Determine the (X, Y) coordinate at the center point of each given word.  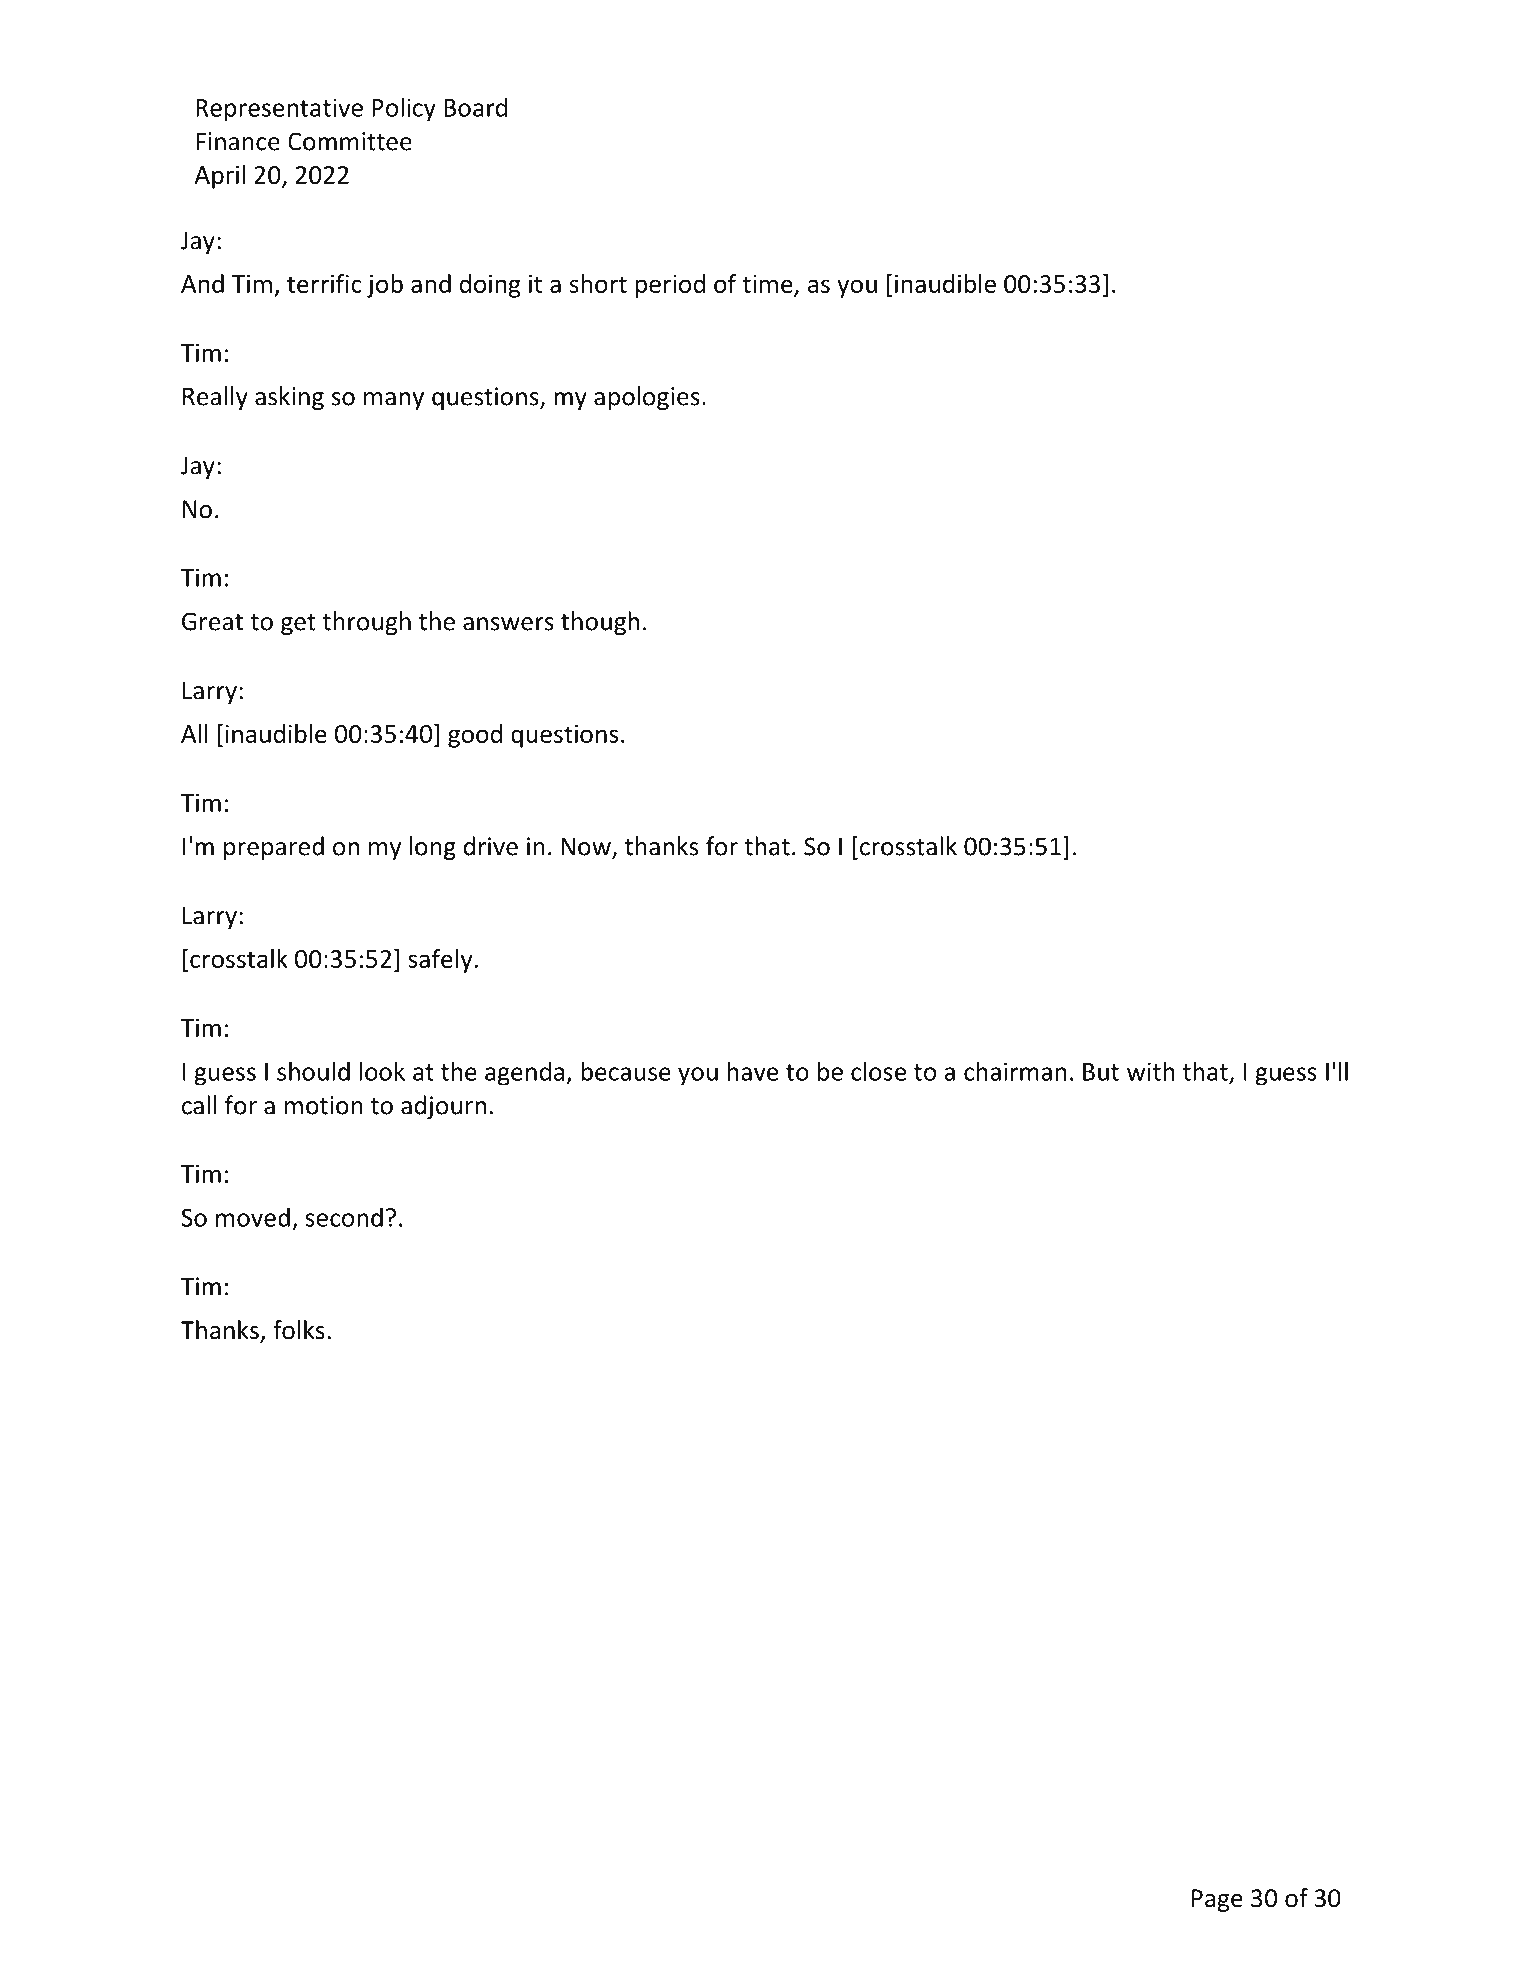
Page (1217, 1900)
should (313, 1071)
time (768, 285)
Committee (350, 141)
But (1101, 1072)
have (753, 1071)
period (670, 286)
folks (299, 1330)
